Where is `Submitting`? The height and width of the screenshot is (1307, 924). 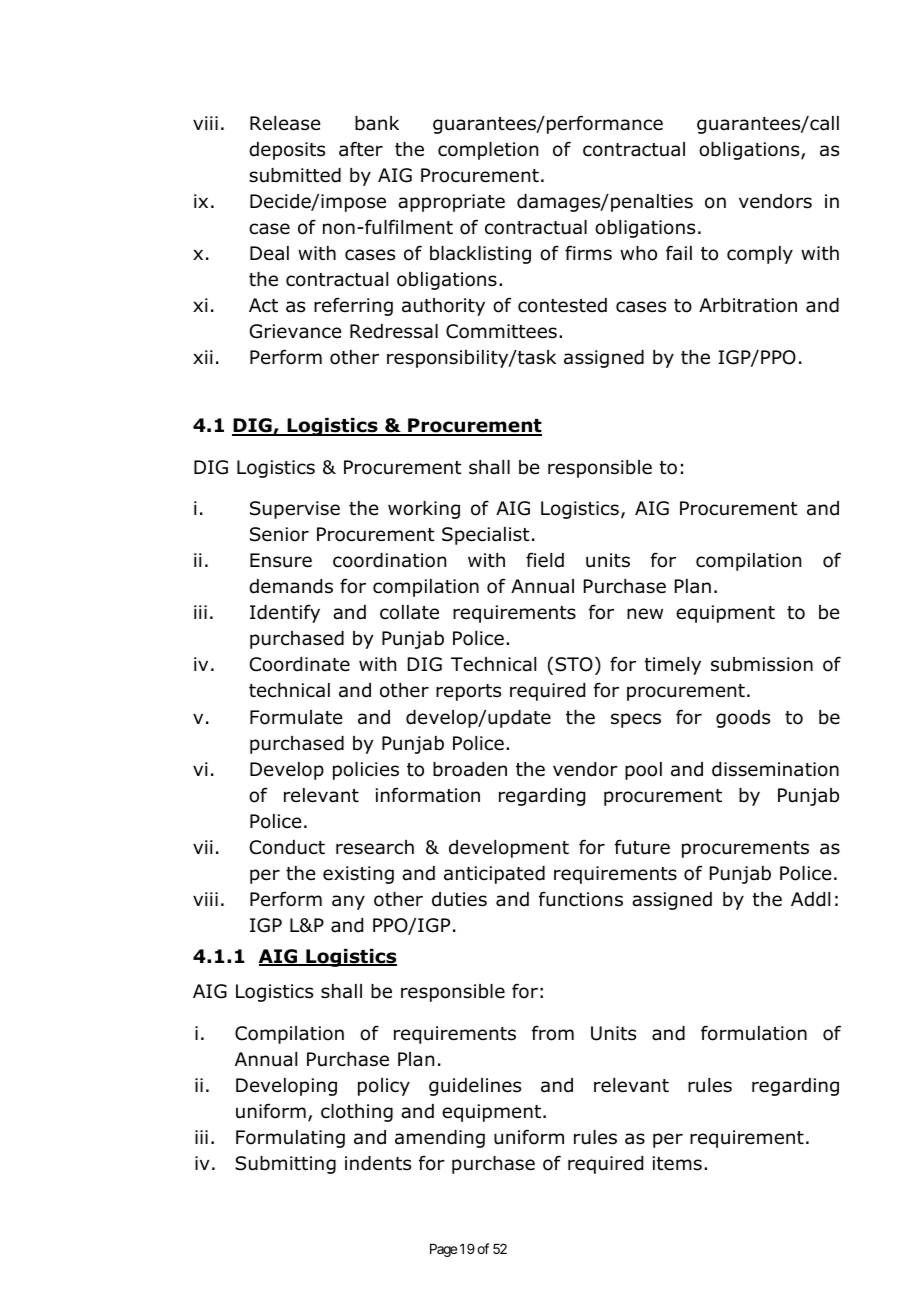 Submitting is located at coordinates (285, 1165).
